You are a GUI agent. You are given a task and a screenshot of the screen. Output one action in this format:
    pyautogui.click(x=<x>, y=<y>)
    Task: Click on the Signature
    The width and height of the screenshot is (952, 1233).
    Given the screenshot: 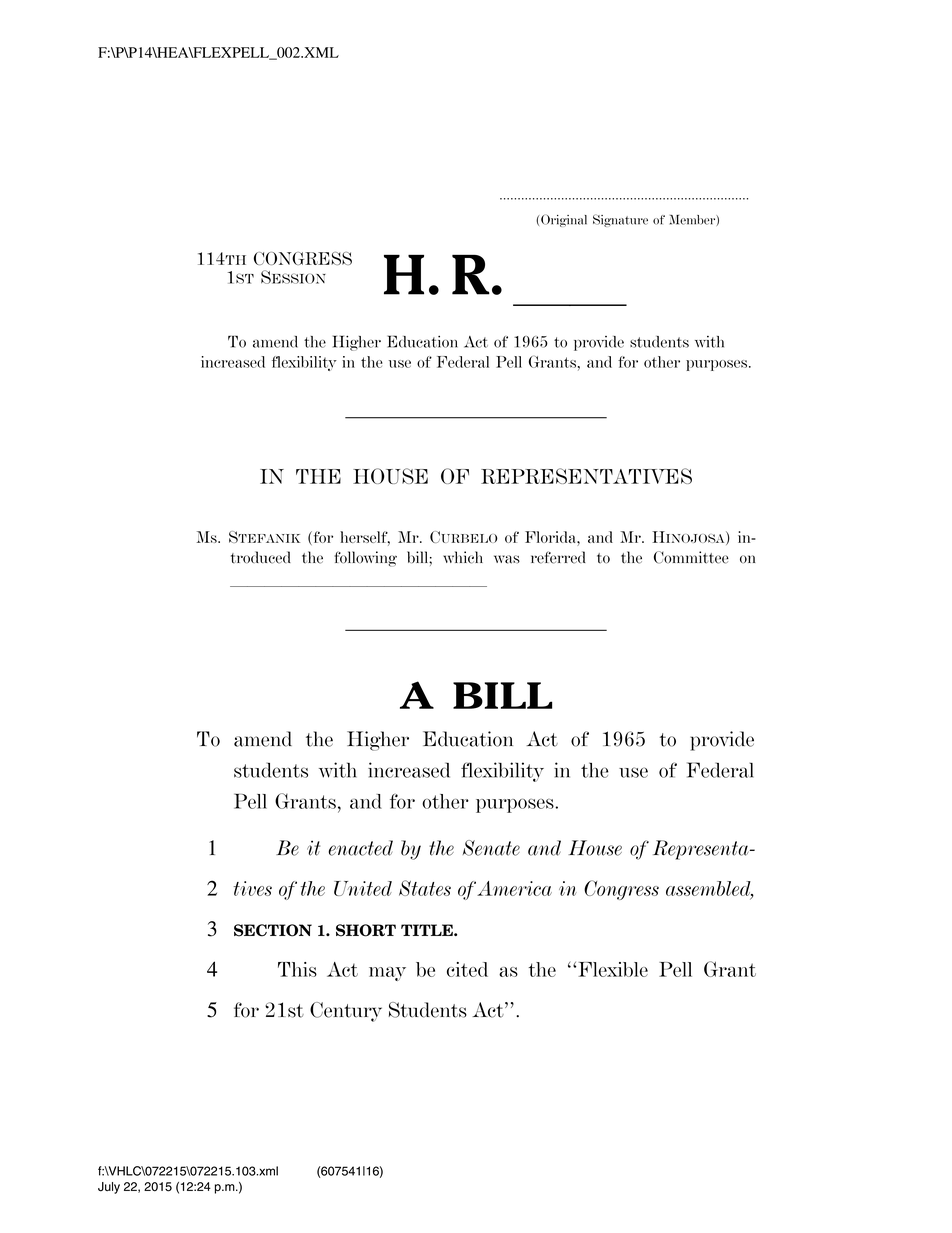 What is the action you would take?
    pyautogui.click(x=620, y=220)
